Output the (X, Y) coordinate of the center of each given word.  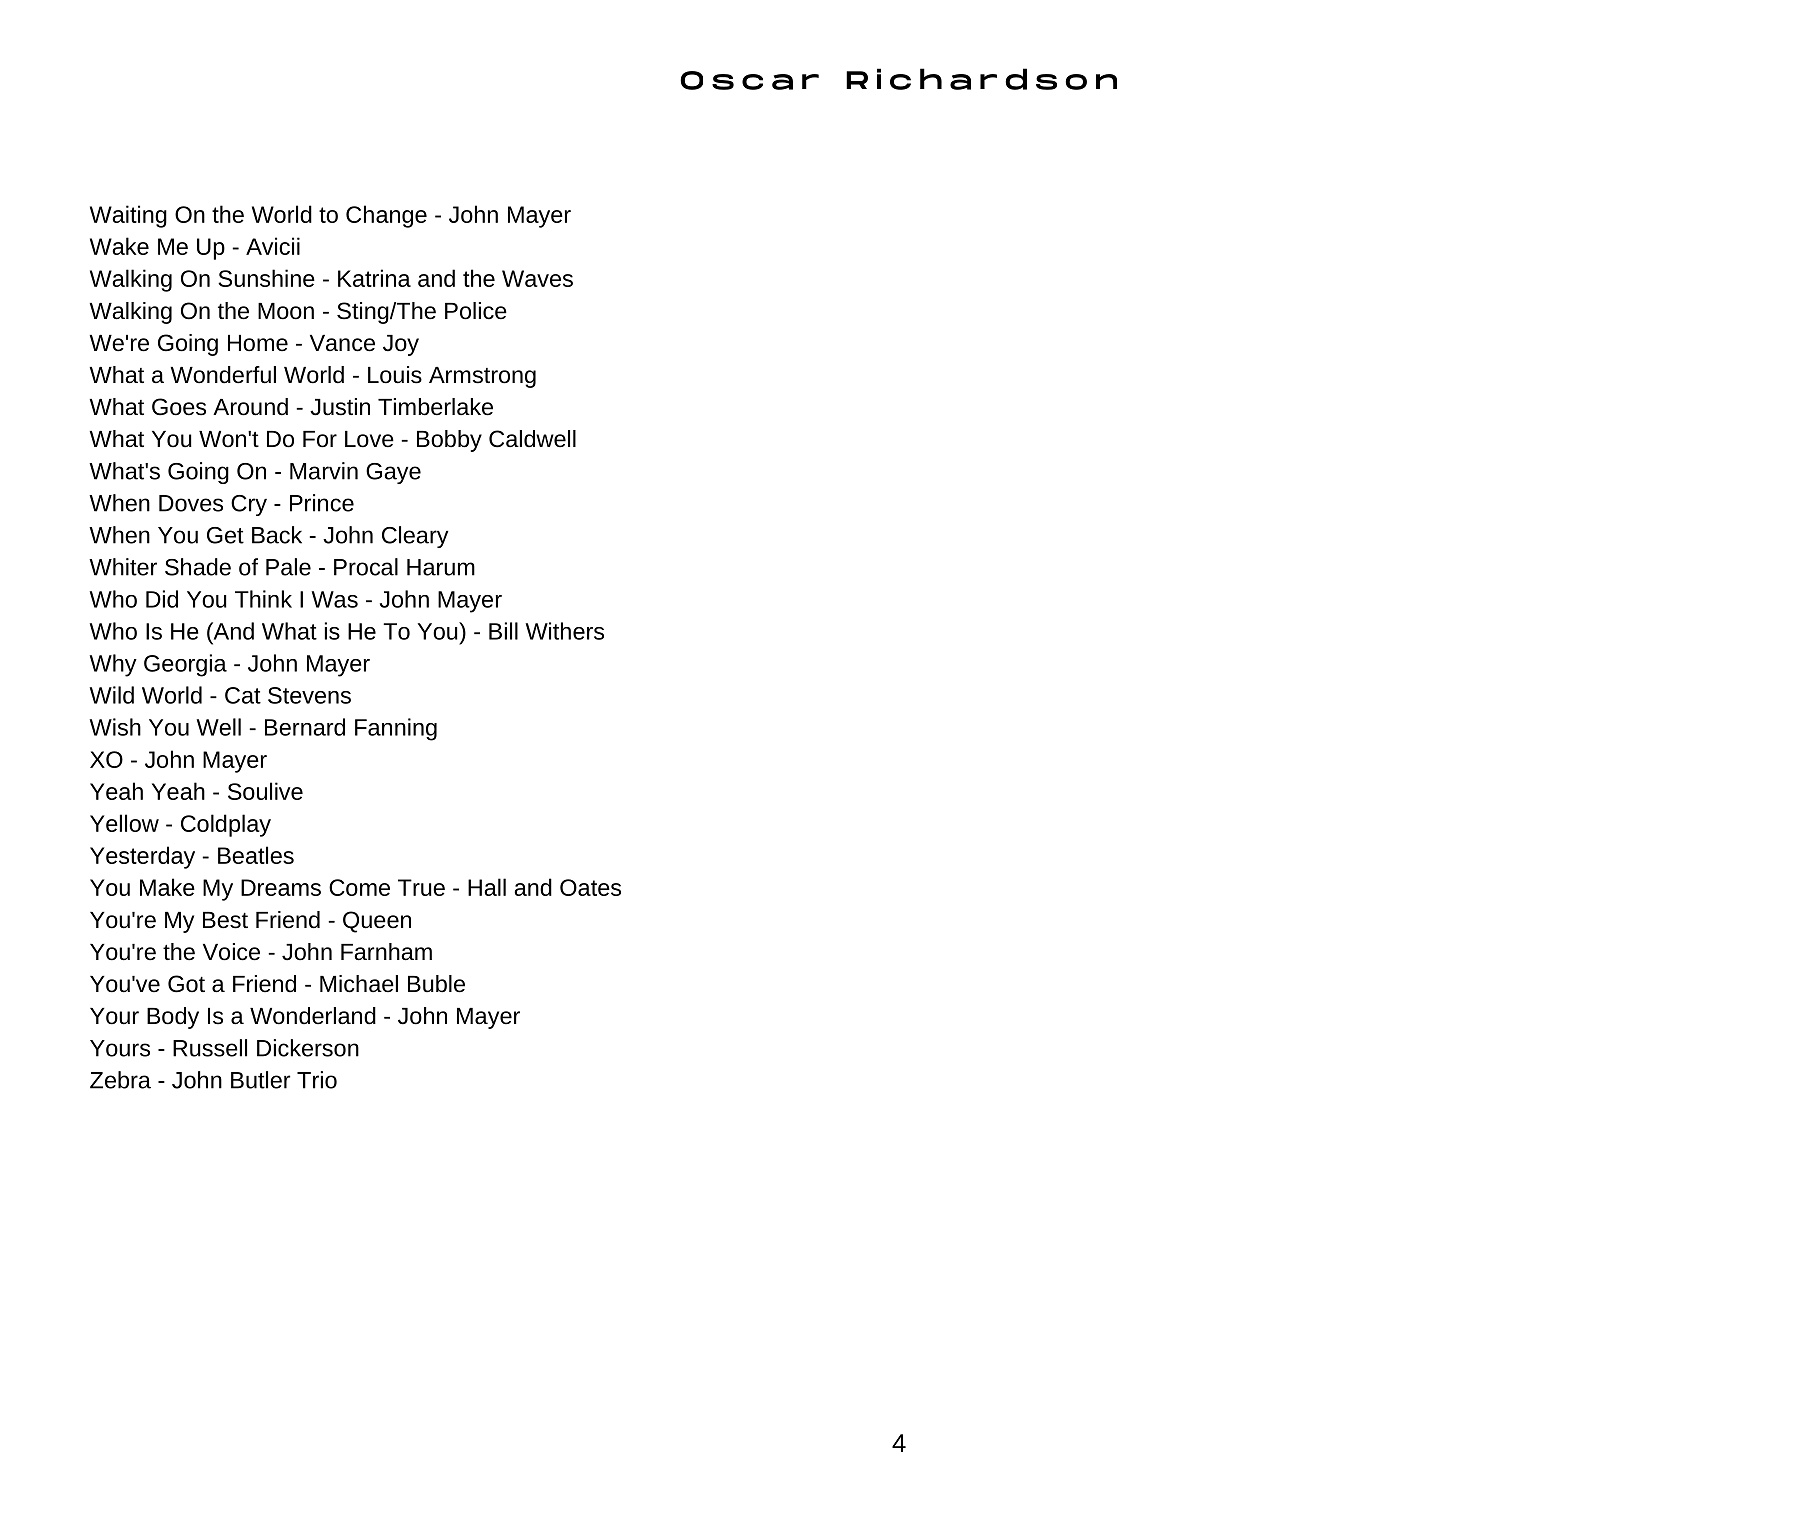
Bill (503, 631)
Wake (119, 246)
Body (173, 1018)
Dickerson (308, 1048)
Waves (537, 278)
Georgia (185, 665)
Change (386, 216)
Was (334, 599)
